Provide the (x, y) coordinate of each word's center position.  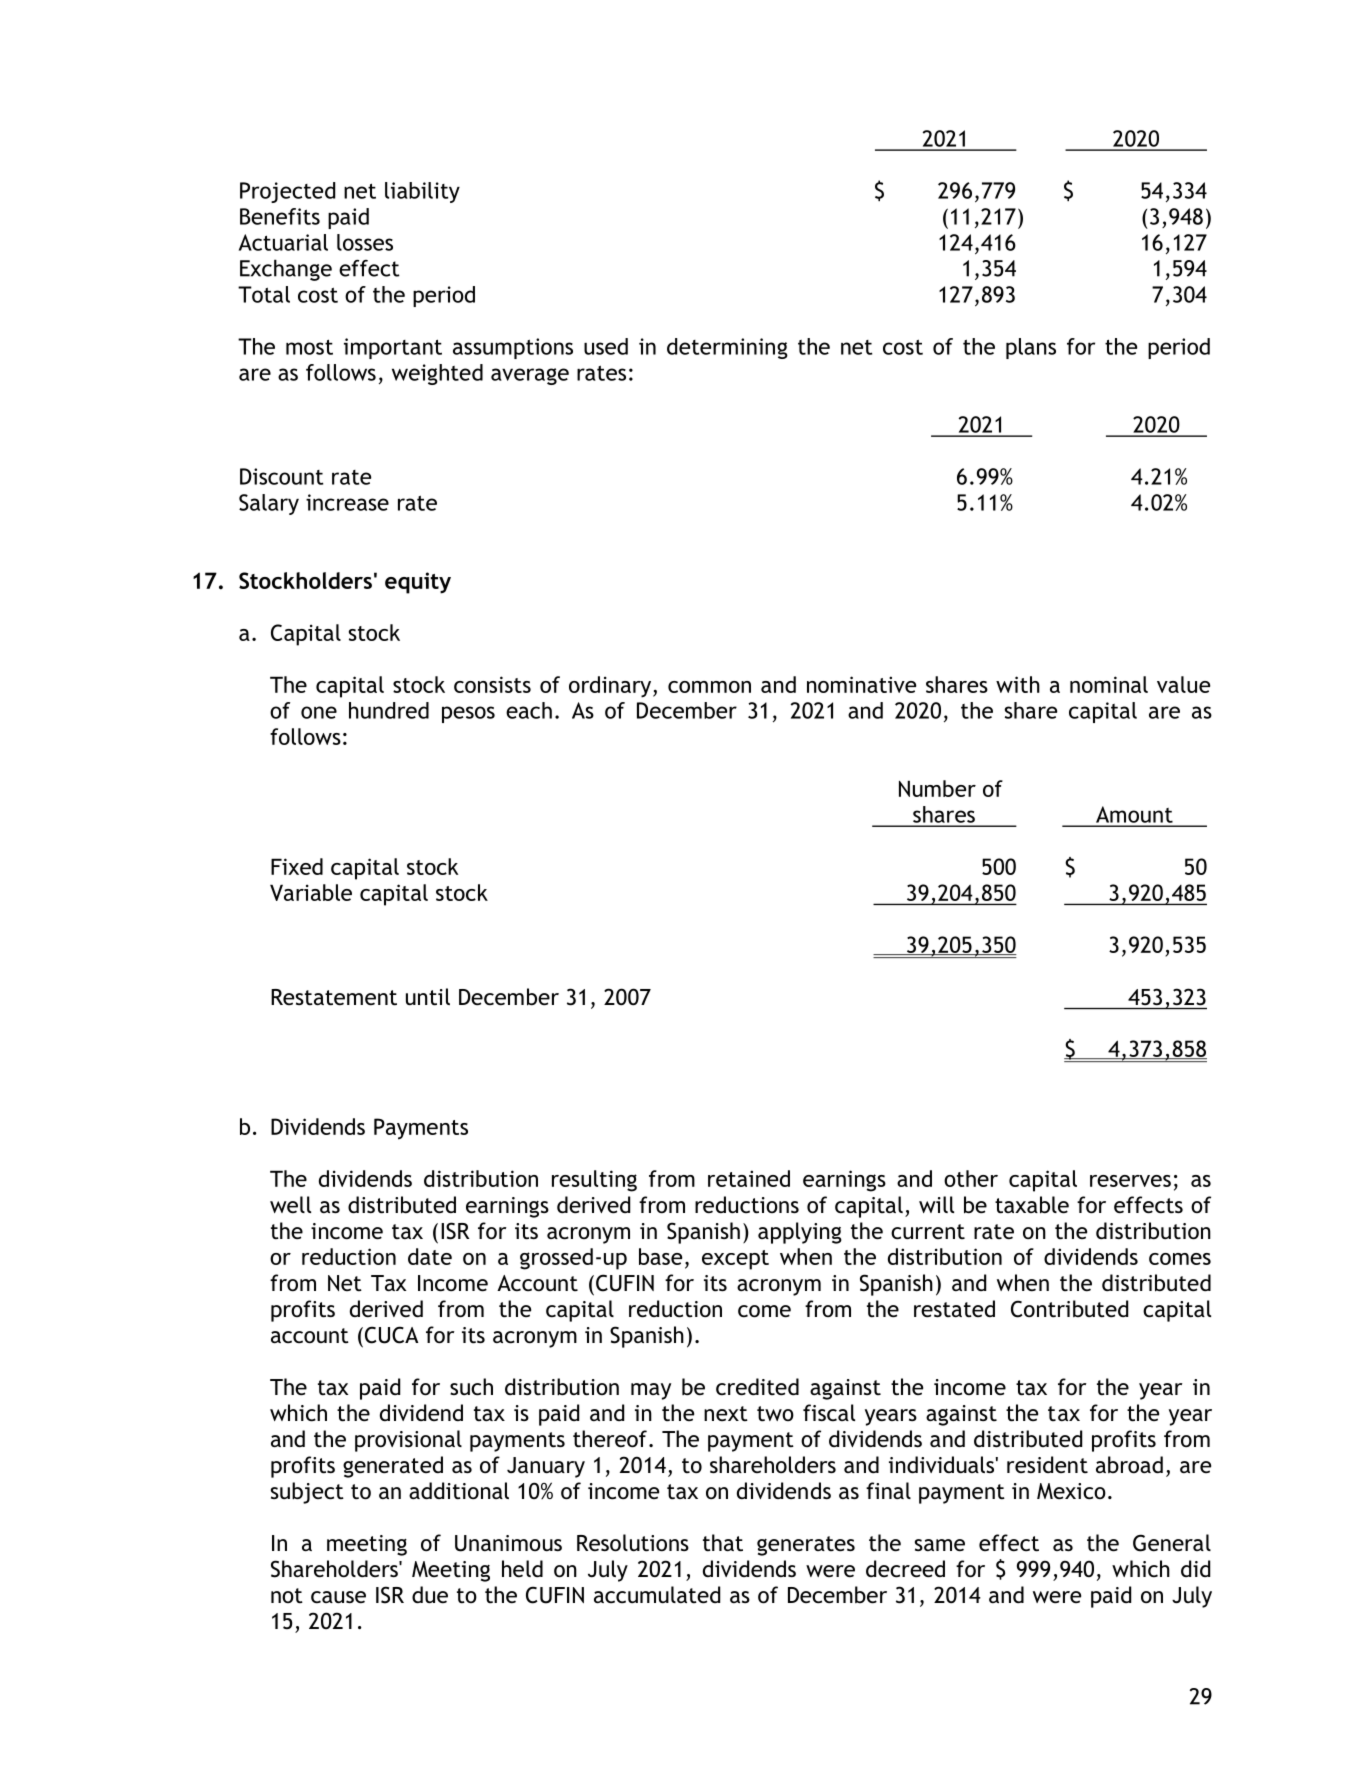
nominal (1109, 684)
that (723, 1543)
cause (338, 1597)
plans (1031, 348)
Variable (311, 892)
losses (365, 242)
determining (727, 348)
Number (937, 788)
